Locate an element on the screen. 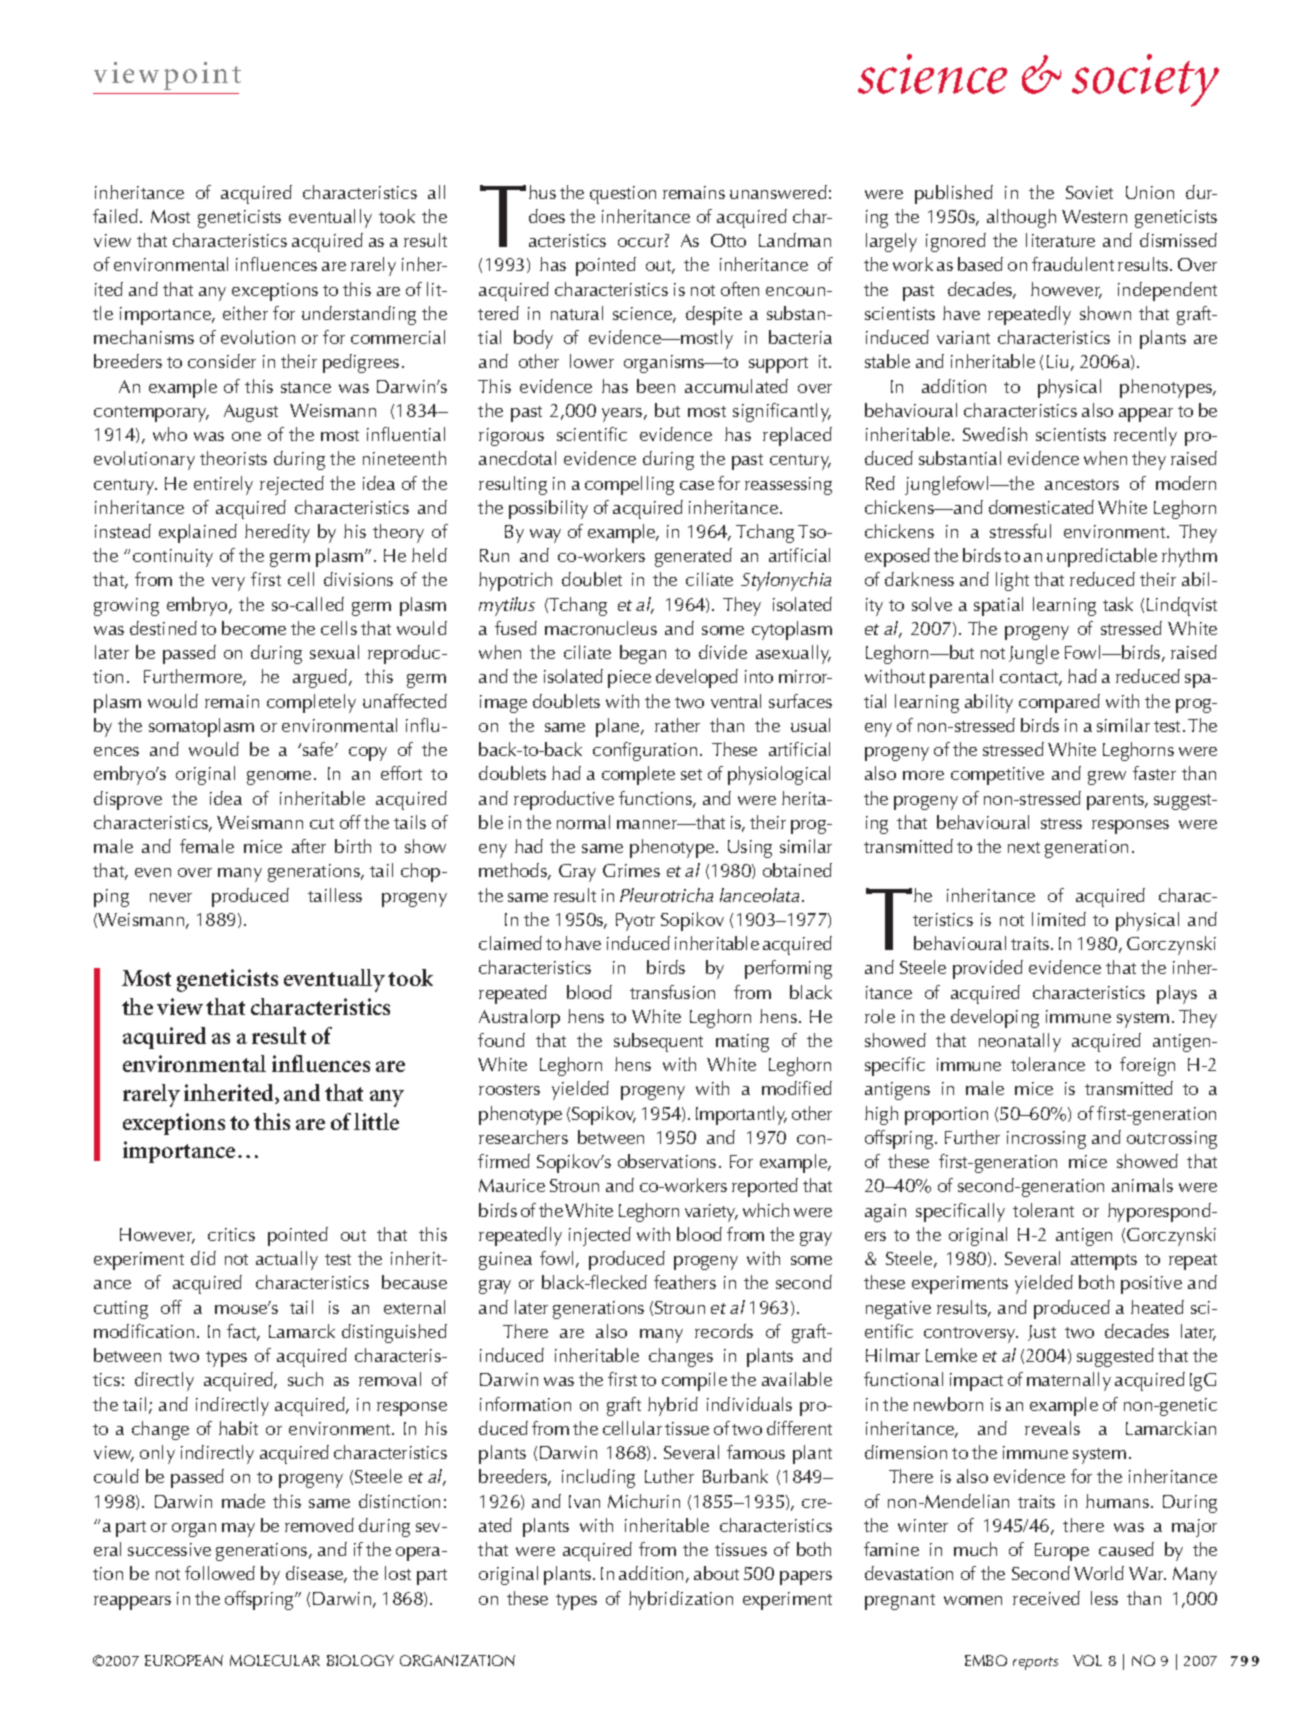 The width and height of the screenshot is (1312, 1724). failed is located at coordinates (115, 216).
